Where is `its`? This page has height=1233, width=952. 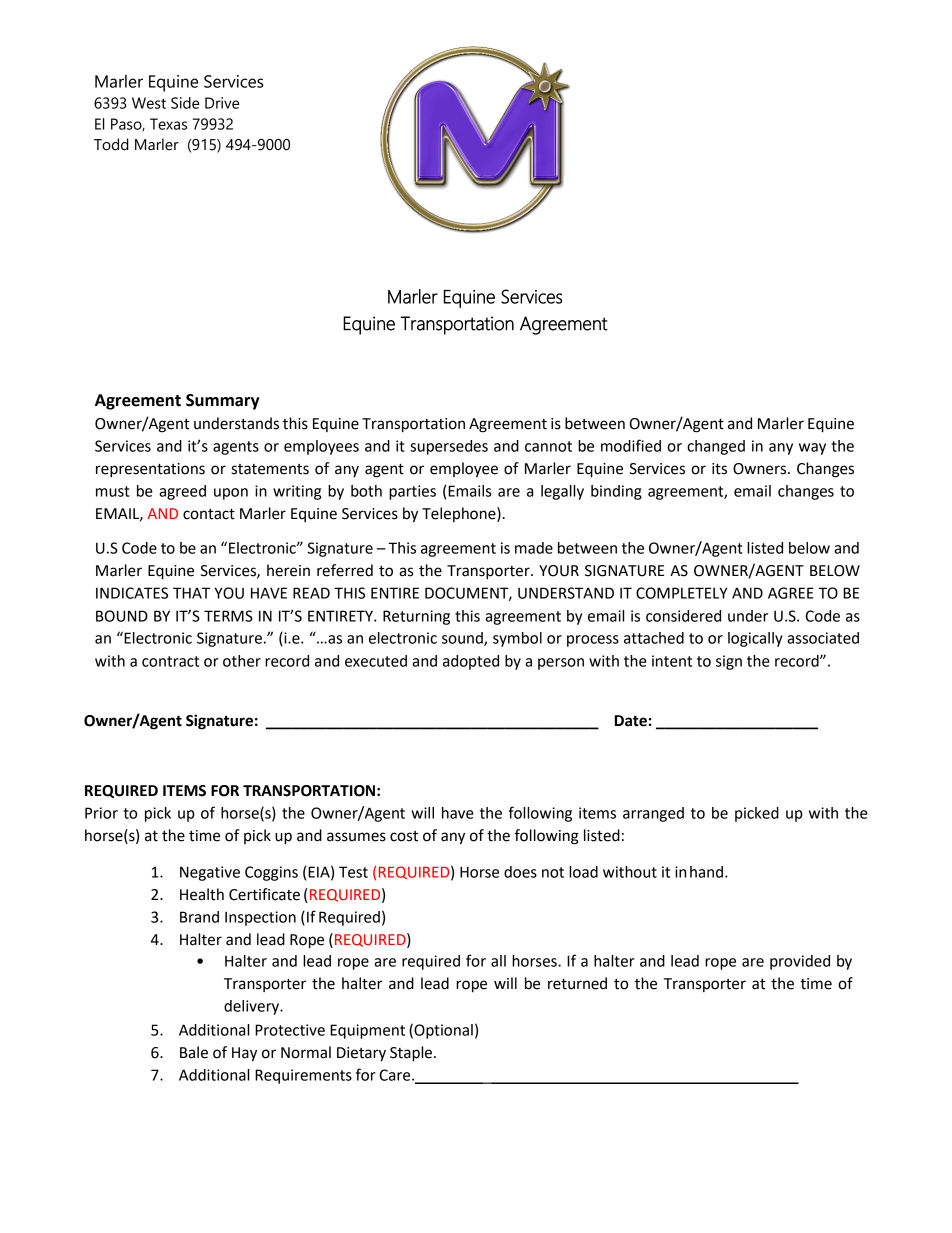 its is located at coordinates (719, 469).
